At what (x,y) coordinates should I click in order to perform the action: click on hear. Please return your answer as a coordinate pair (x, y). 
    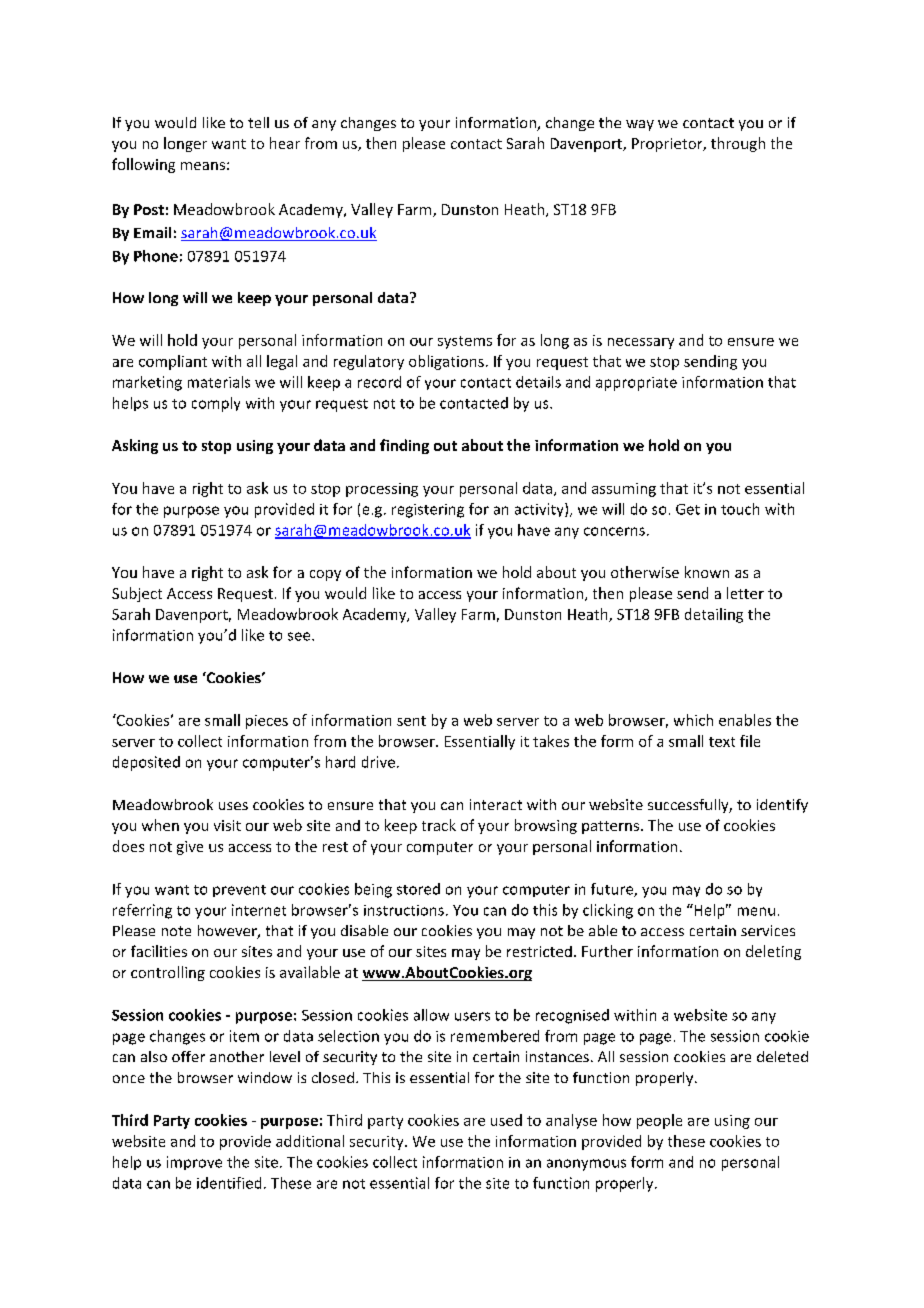
    Looking at the image, I should click on (285, 143).
